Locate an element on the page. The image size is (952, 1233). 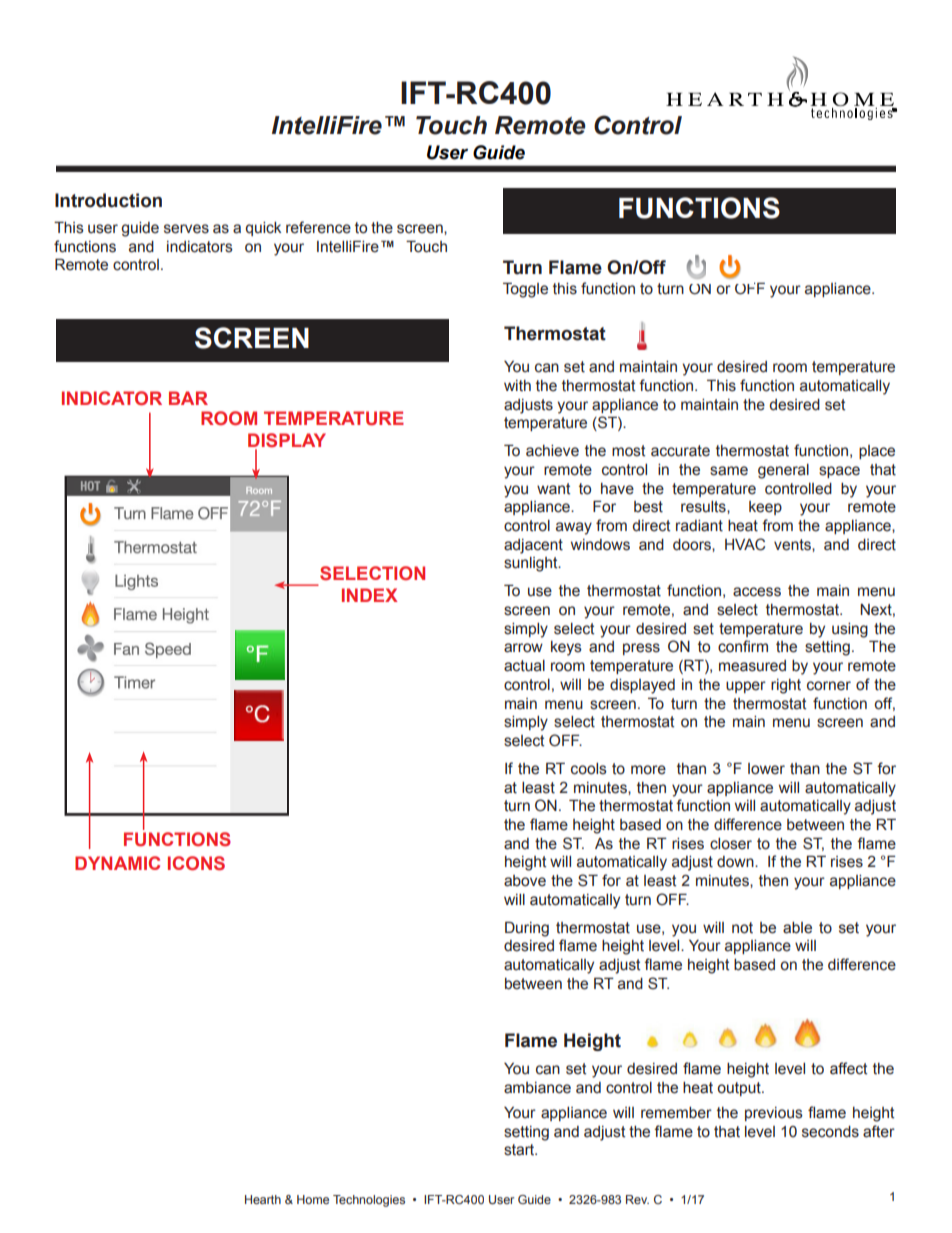
Hearth is located at coordinates (263, 1199).
